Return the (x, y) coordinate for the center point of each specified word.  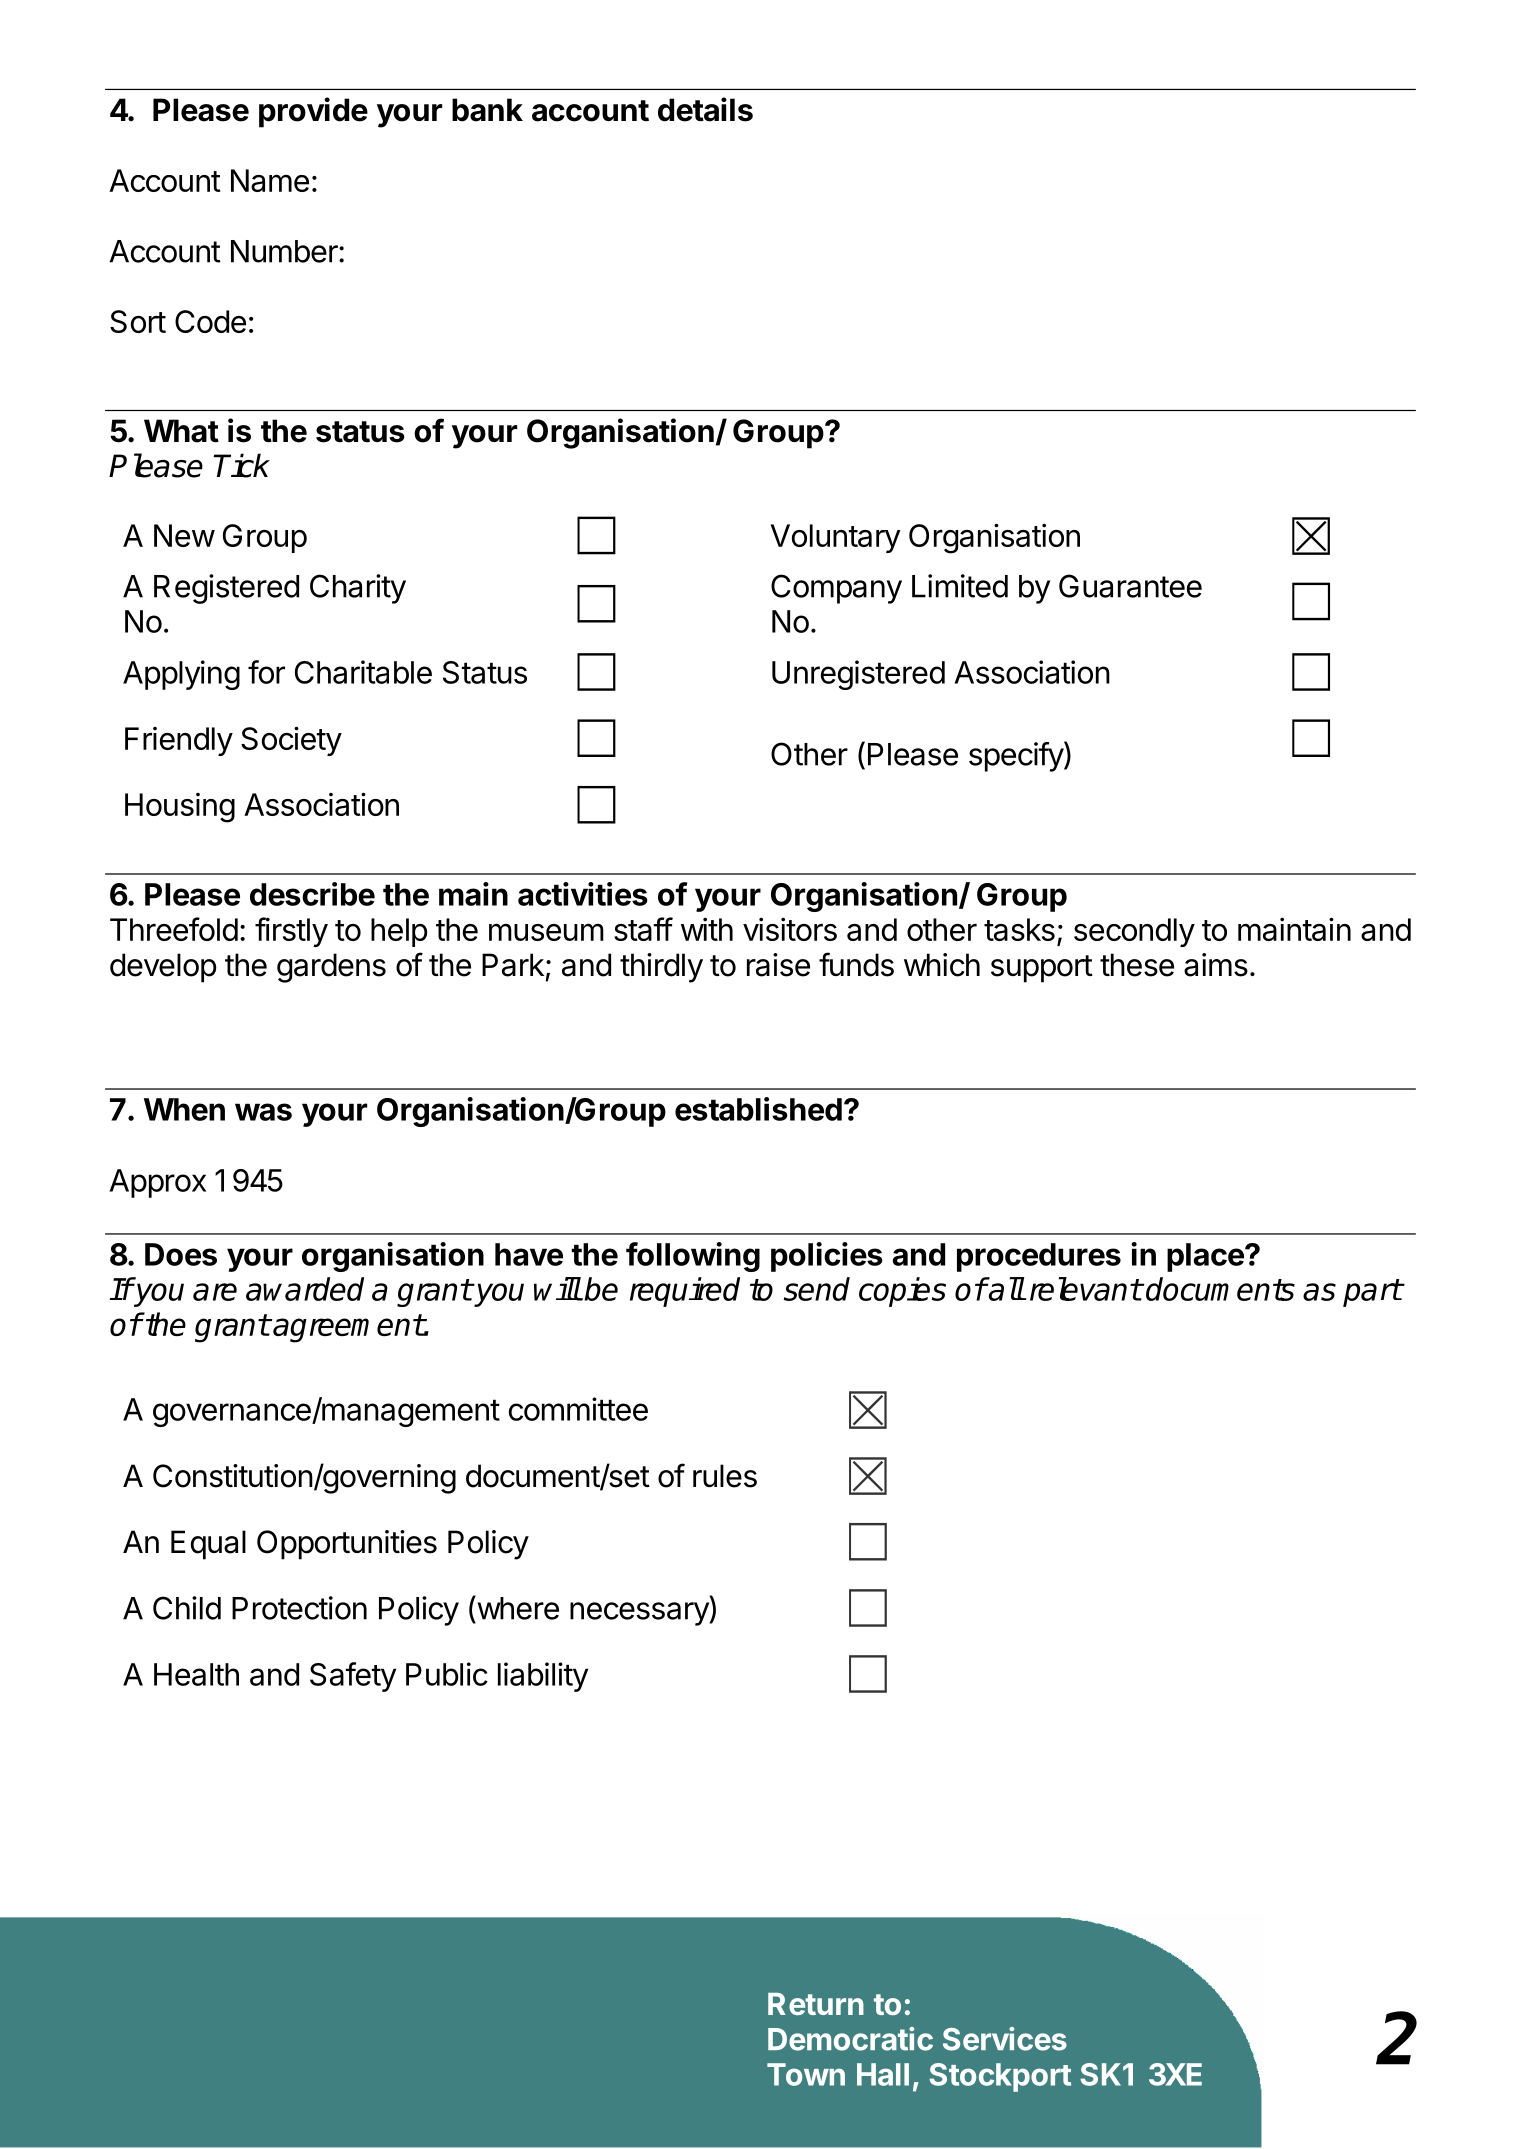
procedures (1039, 1257)
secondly (1134, 932)
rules (725, 1476)
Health (196, 1674)
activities (583, 894)
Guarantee (1130, 586)
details (705, 109)
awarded (305, 1289)
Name (270, 180)
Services (1005, 2039)
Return (816, 2004)
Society (291, 741)
